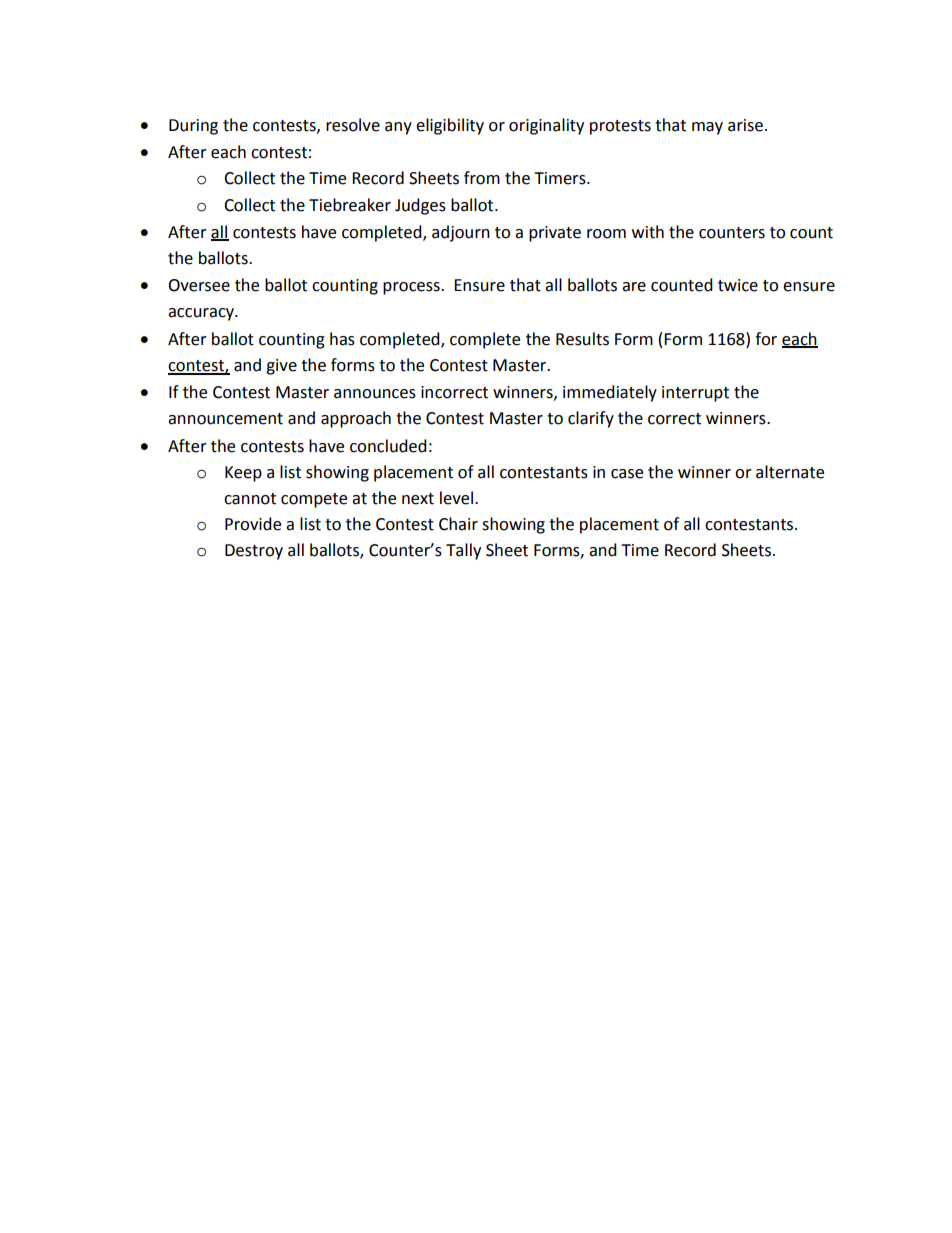 This image has width=952, height=1233. I want to click on During, so click(193, 127).
